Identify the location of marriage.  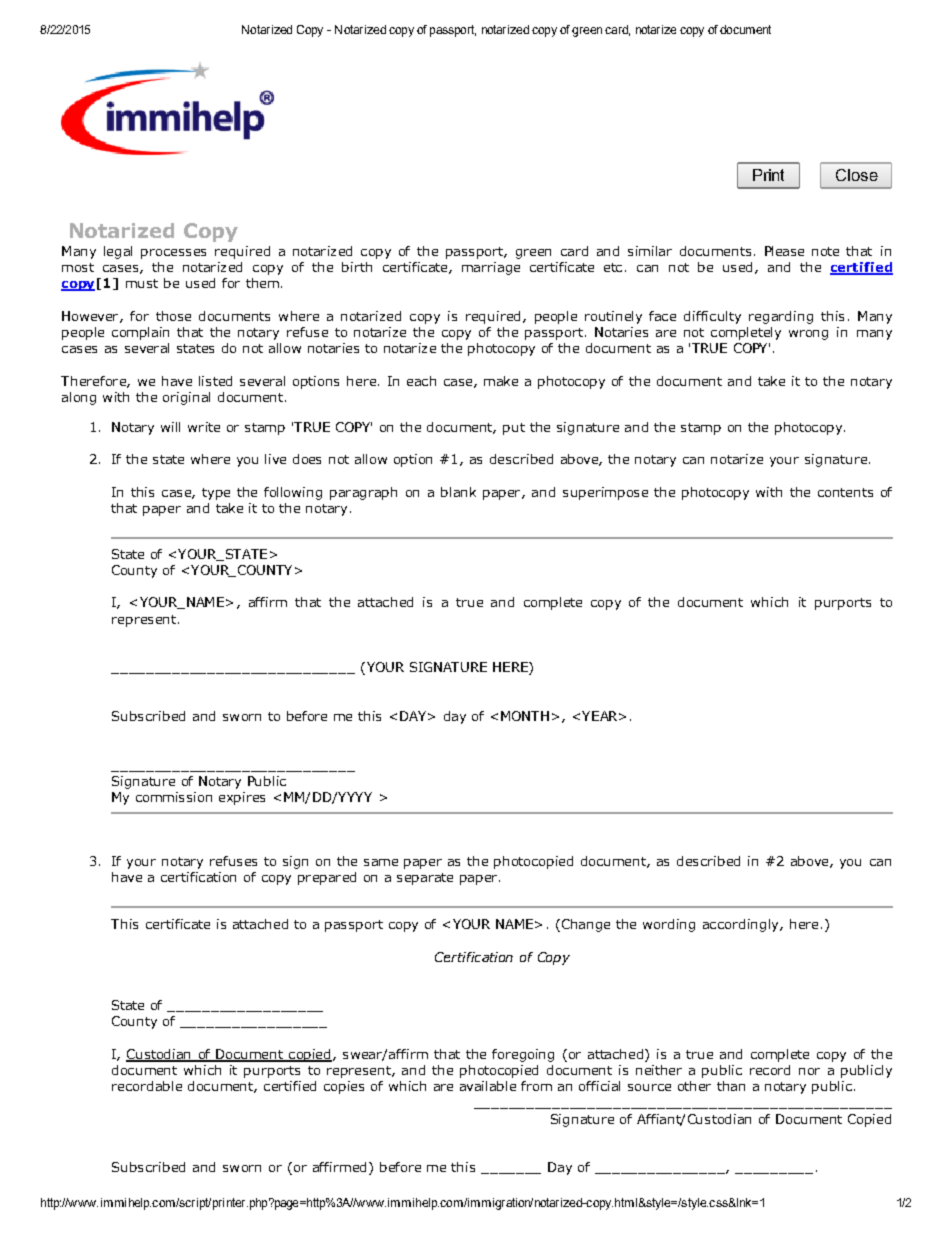
(491, 268).
